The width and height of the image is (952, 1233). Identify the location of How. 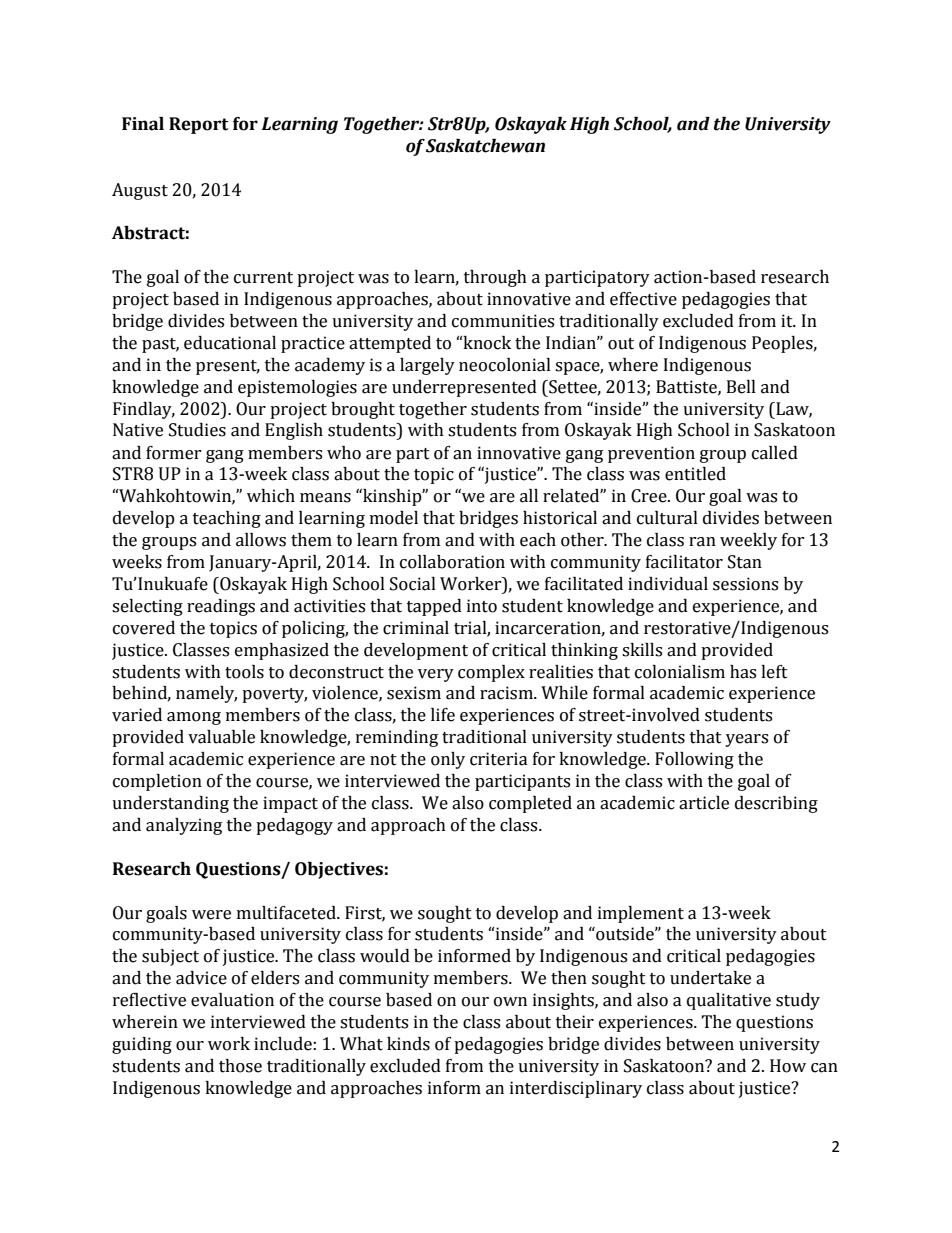
(788, 1066).
